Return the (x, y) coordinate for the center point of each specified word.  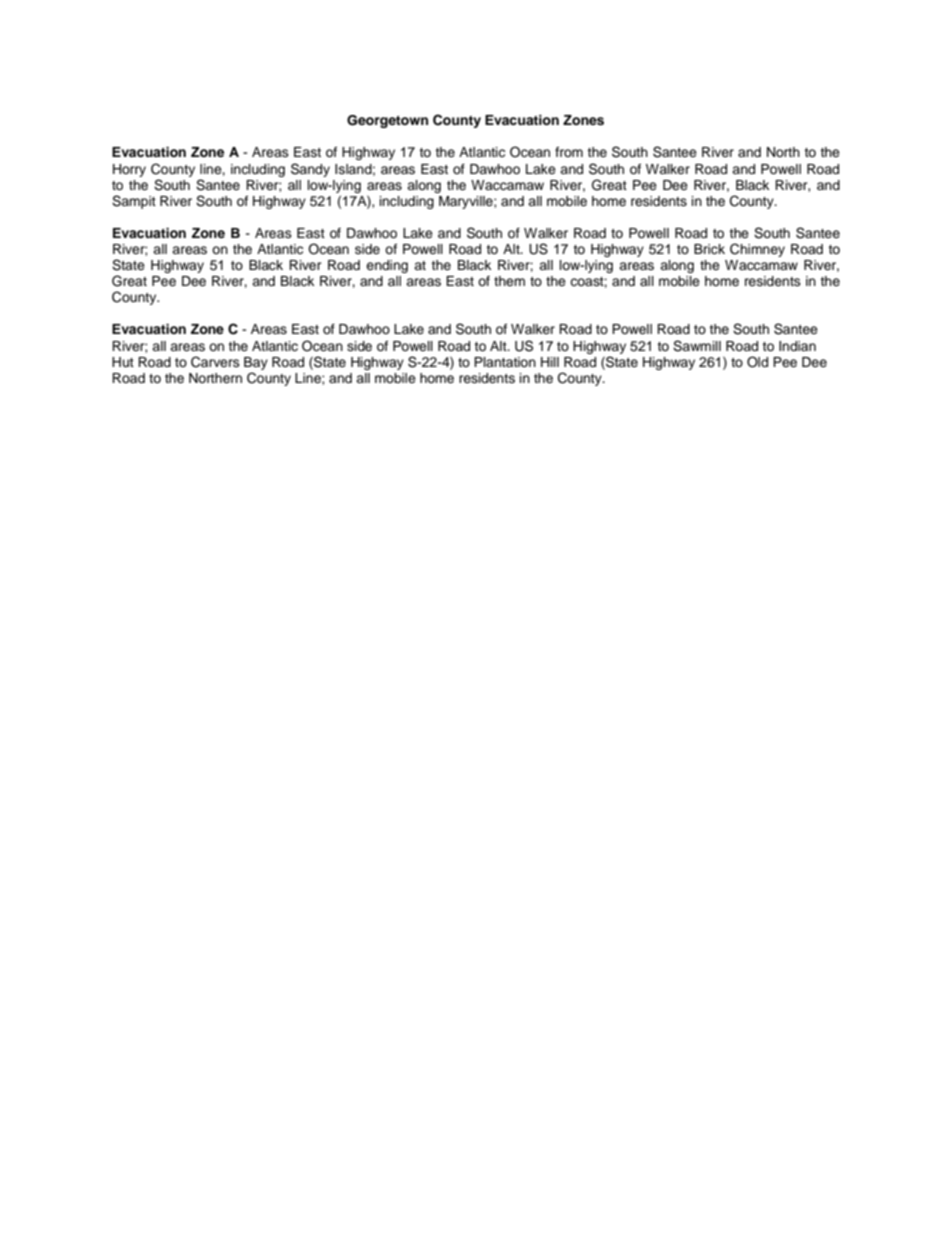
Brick (709, 249)
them (509, 281)
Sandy (310, 170)
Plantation (505, 362)
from (569, 152)
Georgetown (387, 121)
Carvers (215, 362)
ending (387, 266)
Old (757, 362)
